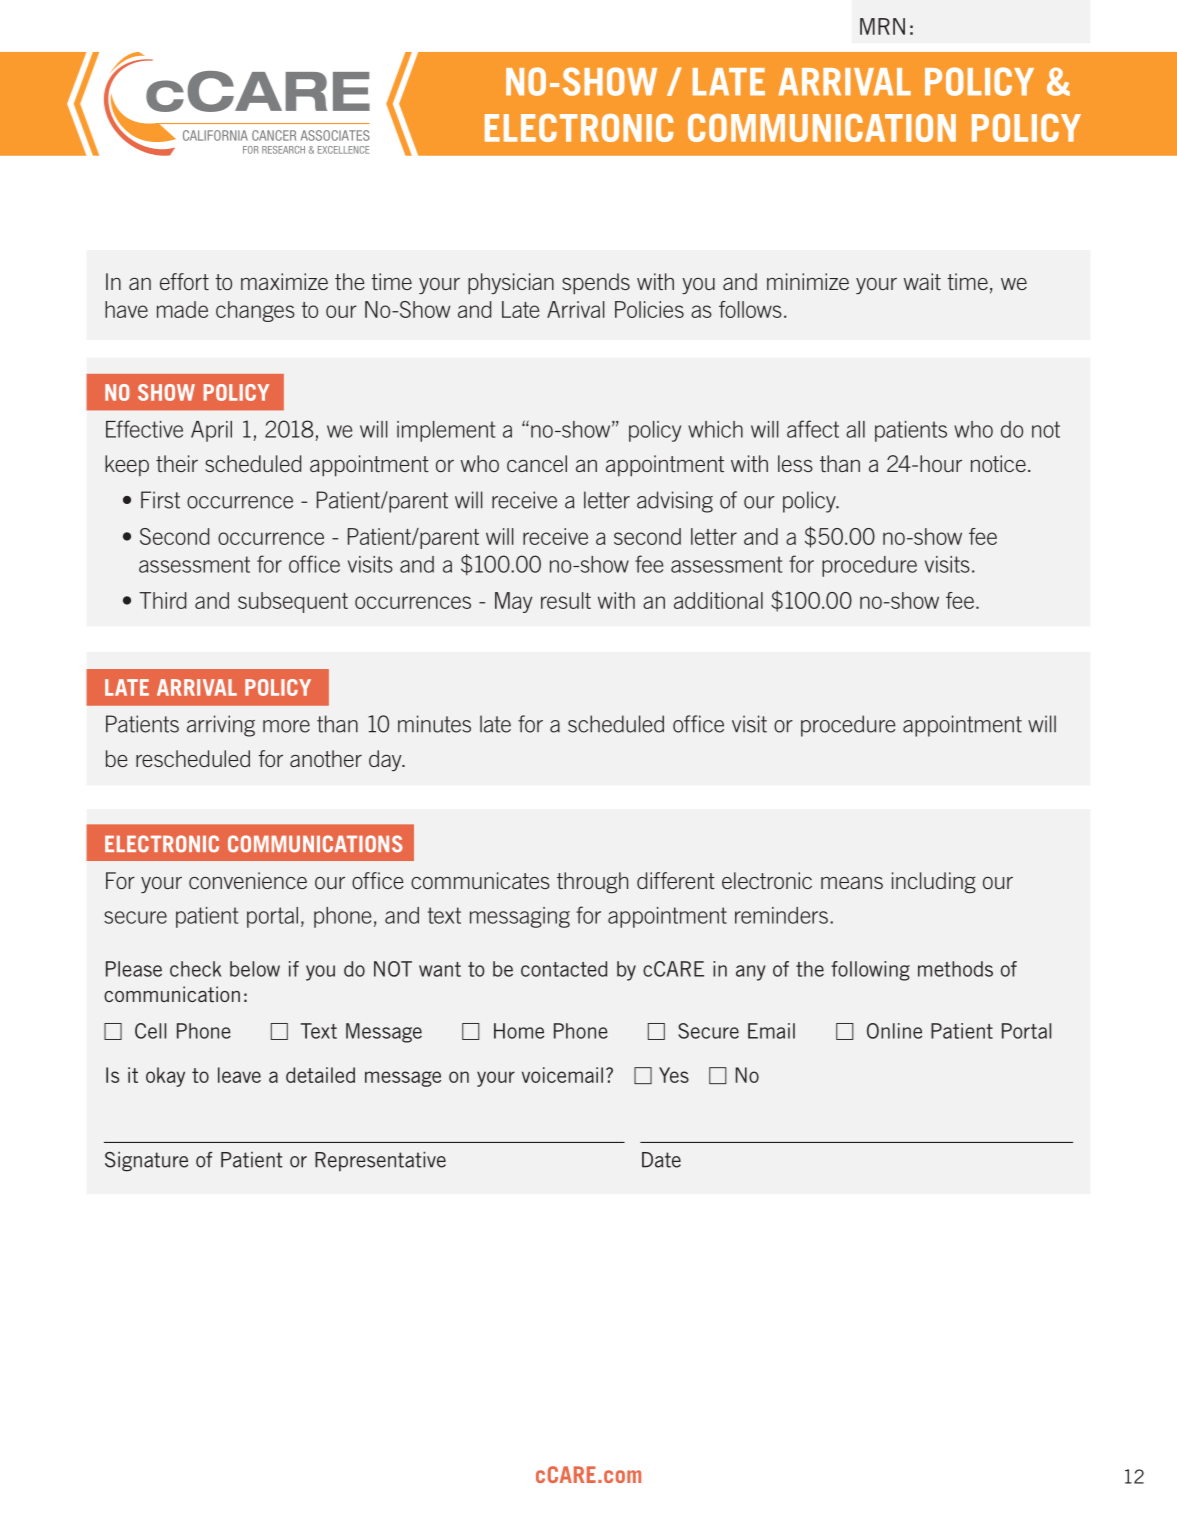 The width and height of the screenshot is (1177, 1523). I want to click on including, so click(934, 883).
